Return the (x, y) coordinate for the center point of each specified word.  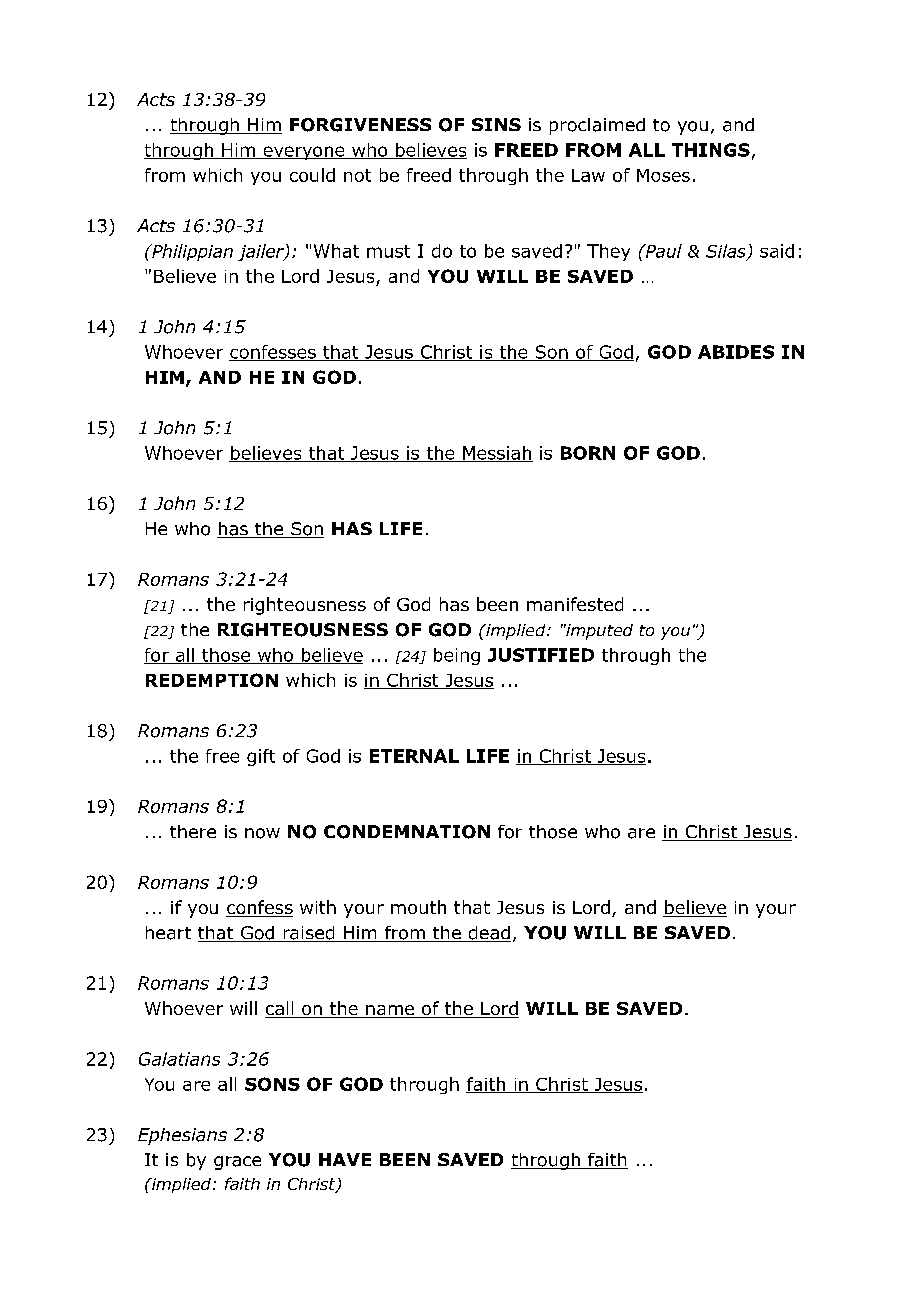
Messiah (497, 454)
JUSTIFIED (541, 655)
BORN (588, 453)
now (262, 833)
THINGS (711, 150)
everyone (304, 153)
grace (237, 1163)
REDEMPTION (212, 680)
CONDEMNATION (407, 832)
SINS (496, 124)
